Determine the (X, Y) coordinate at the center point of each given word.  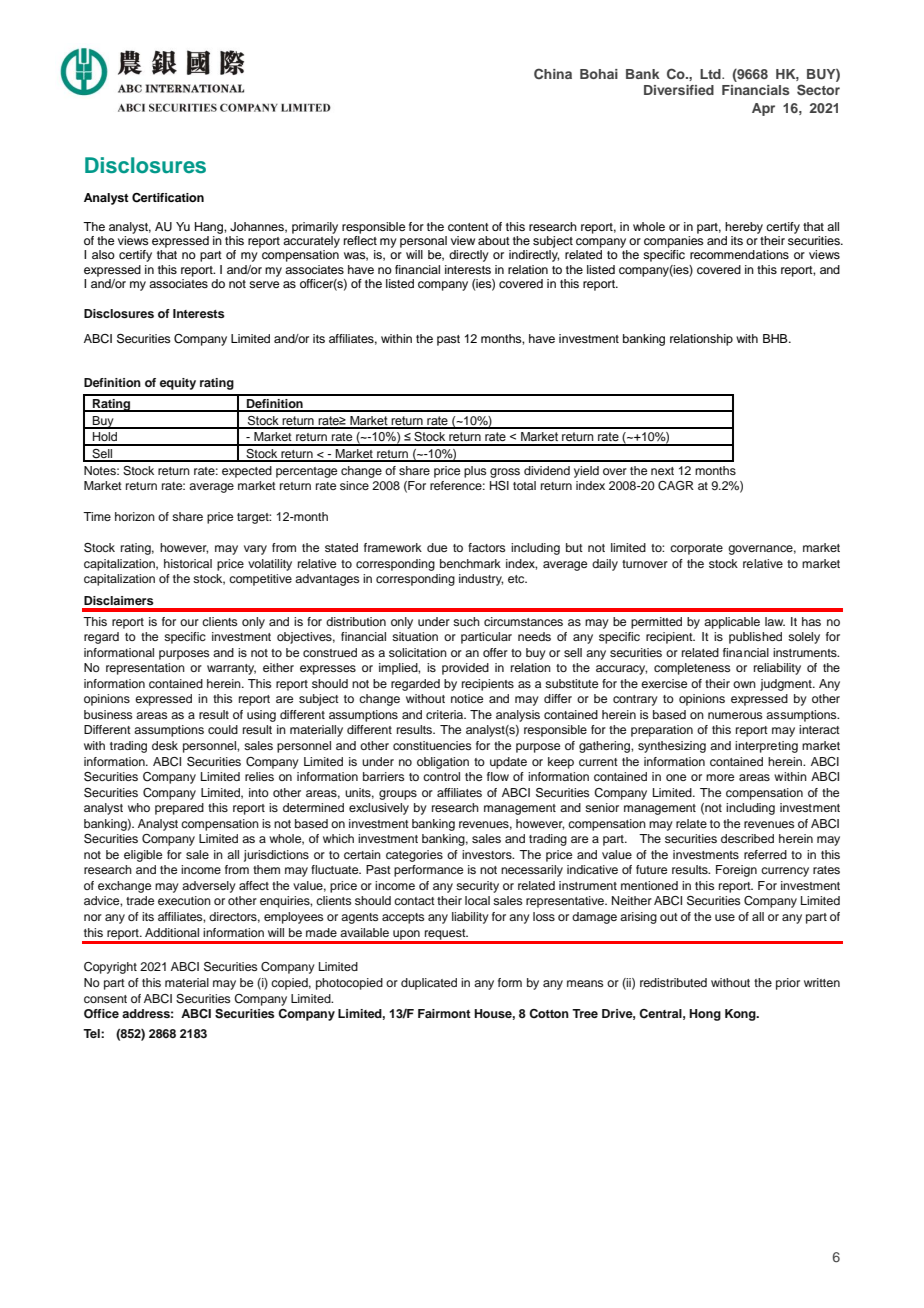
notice (467, 698)
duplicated (429, 984)
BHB (776, 338)
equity (178, 384)
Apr (763, 109)
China (553, 73)
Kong (741, 1015)
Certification (168, 198)
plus (475, 472)
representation (145, 669)
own (744, 684)
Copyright (110, 968)
